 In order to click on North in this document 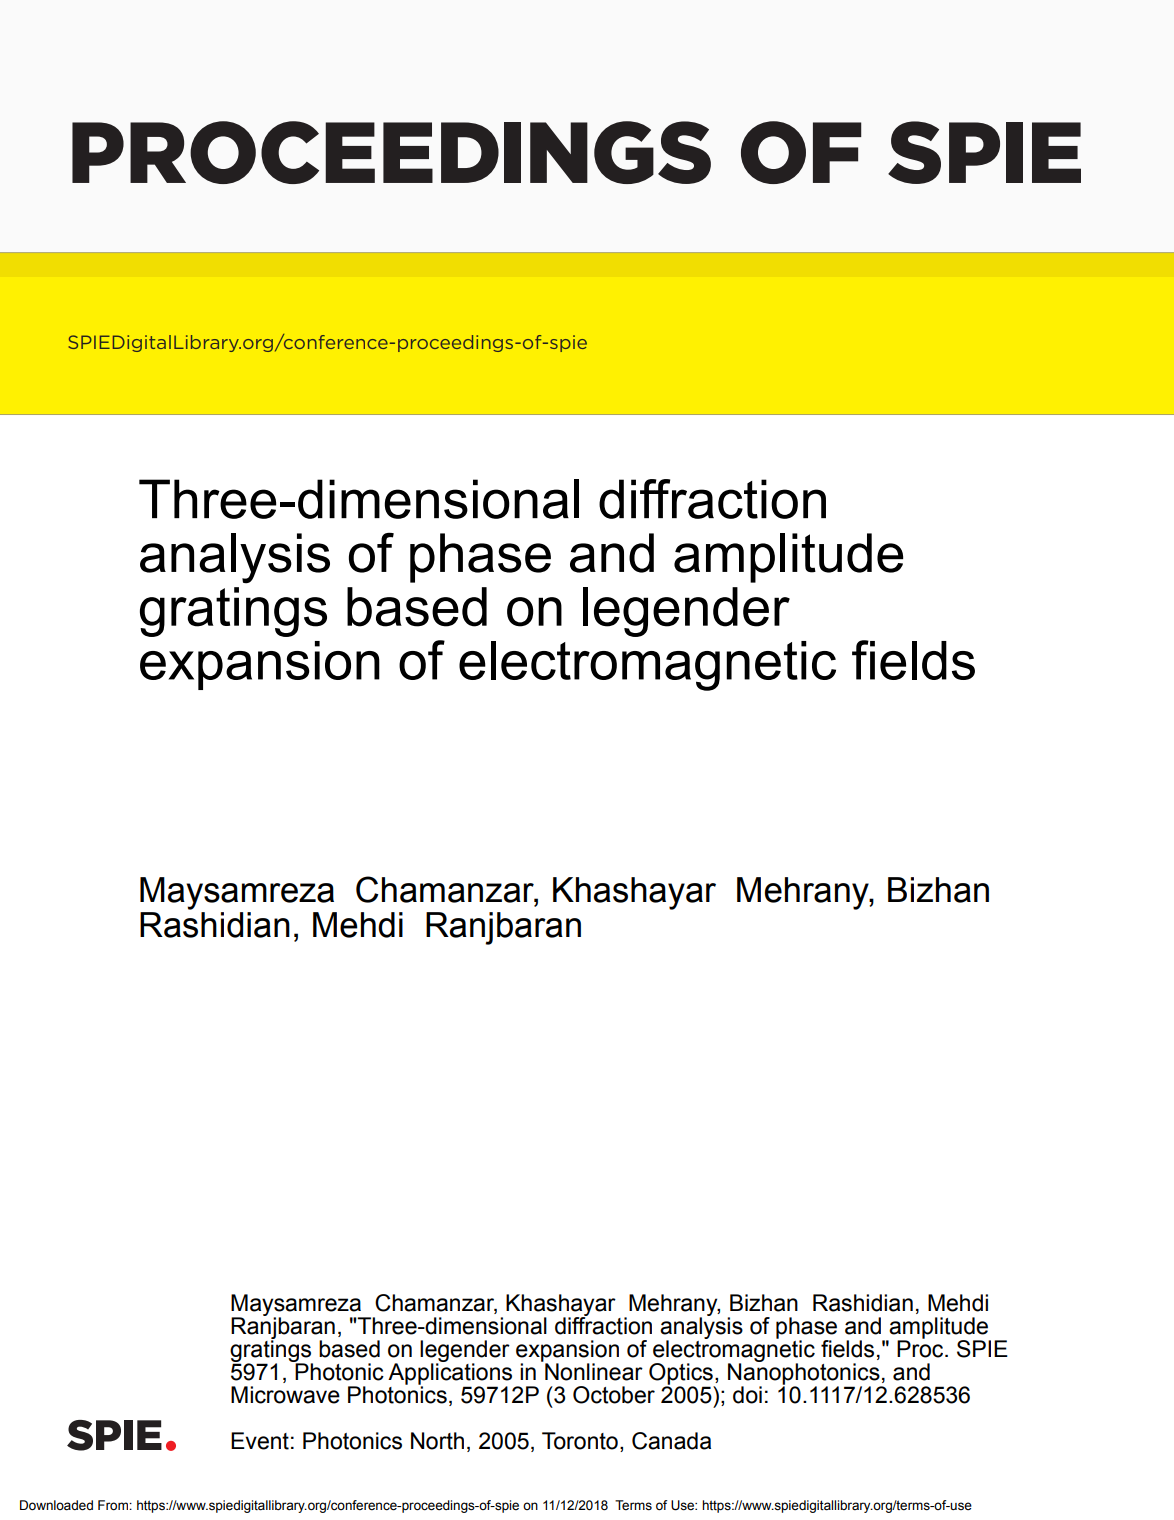, I will do `click(437, 1441)`.
